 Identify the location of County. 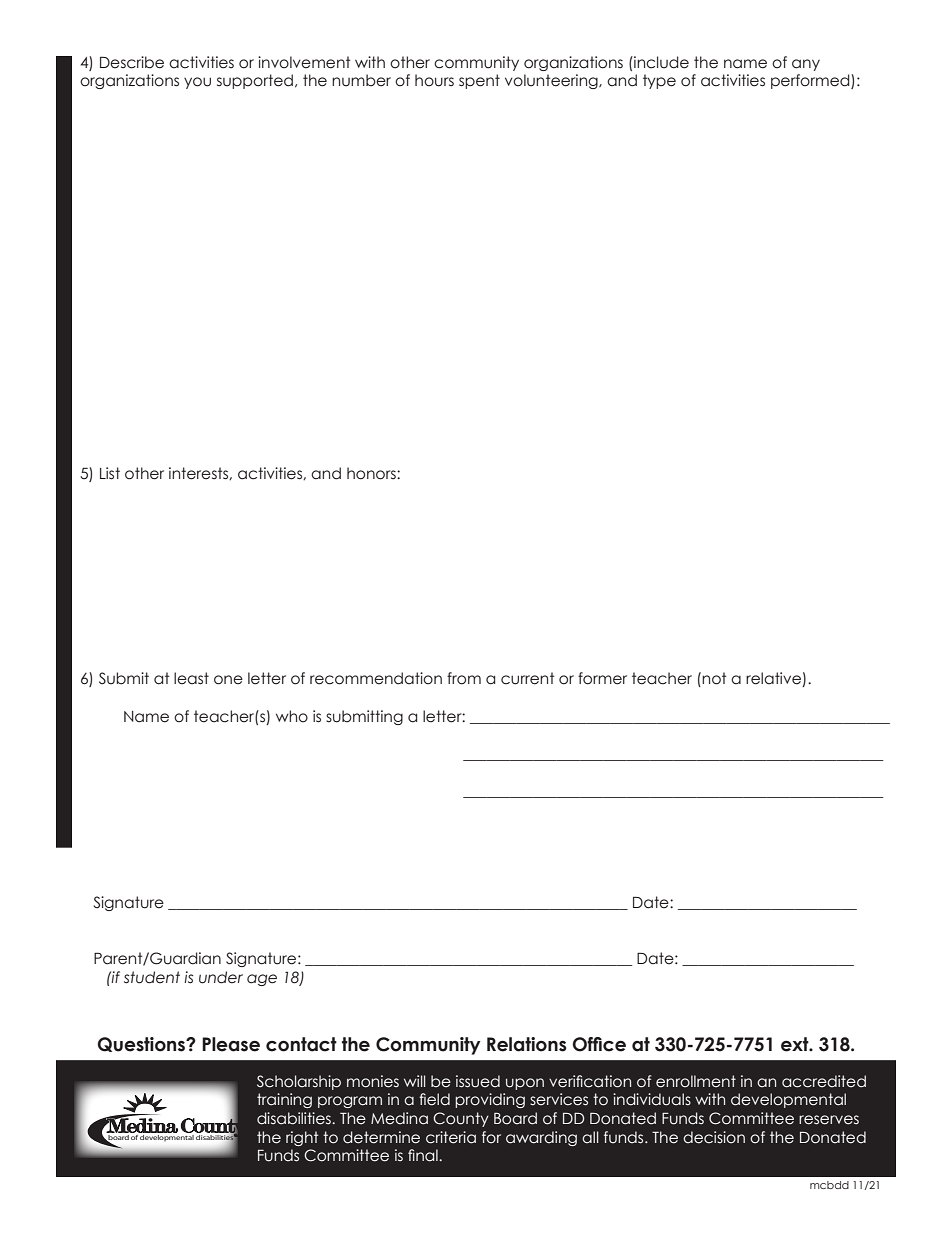
(461, 1119).
